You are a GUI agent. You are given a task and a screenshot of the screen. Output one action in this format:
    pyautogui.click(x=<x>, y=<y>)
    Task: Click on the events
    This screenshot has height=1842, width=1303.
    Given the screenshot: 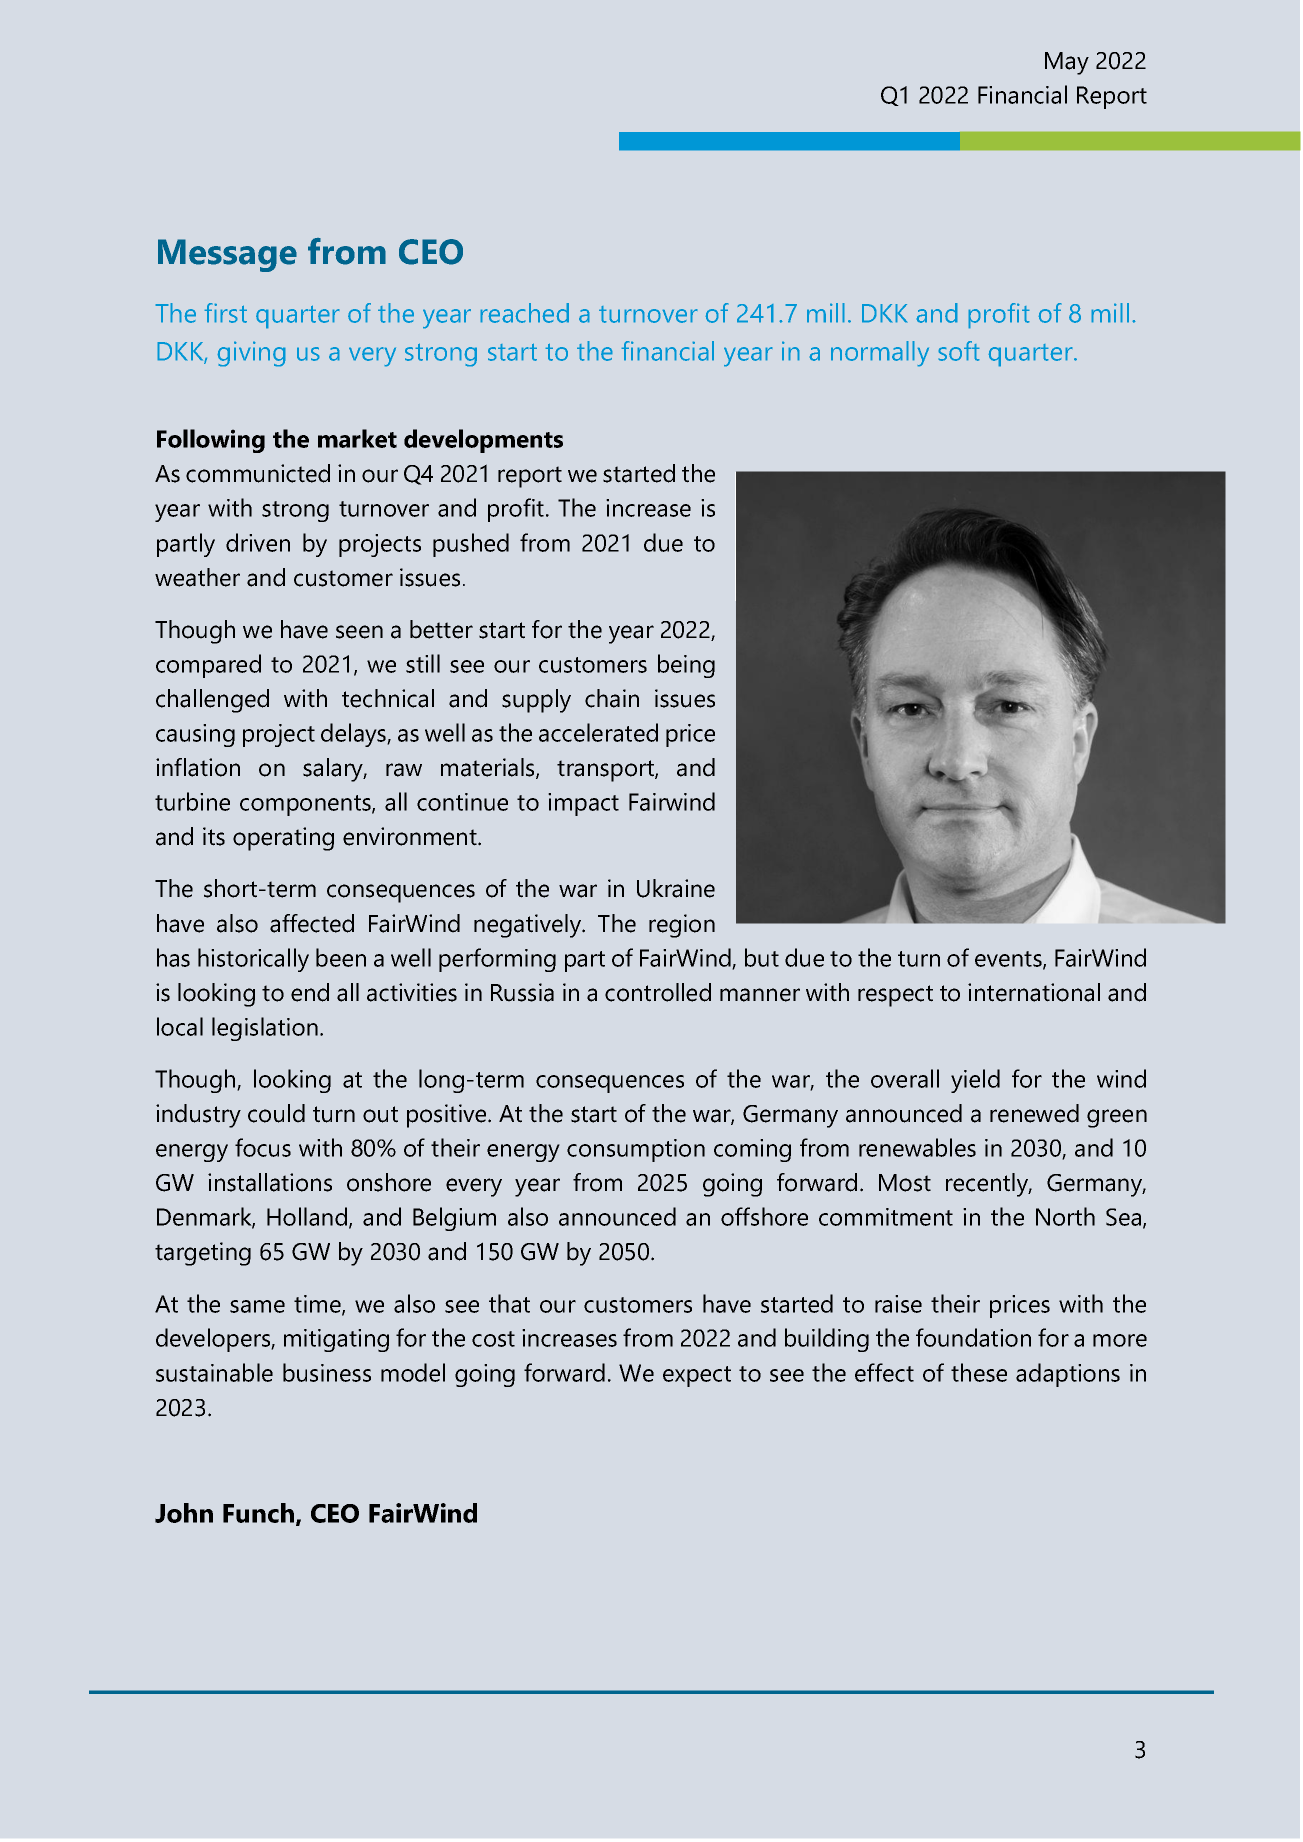 What is the action you would take?
    pyautogui.click(x=1009, y=960)
